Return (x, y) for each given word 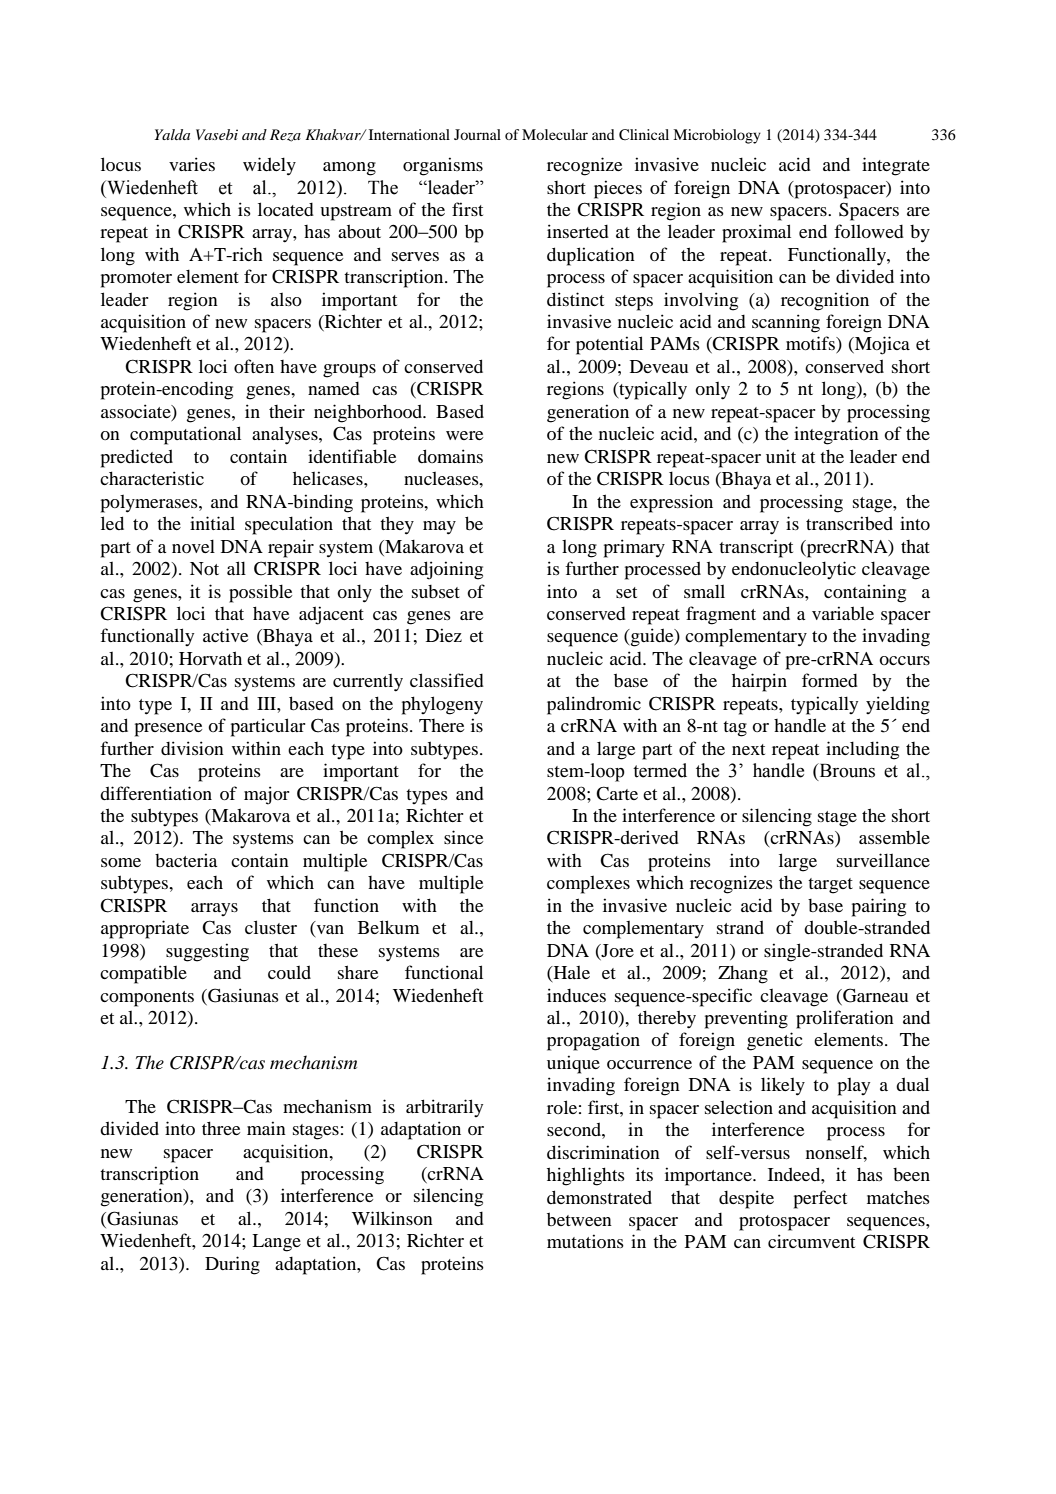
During (232, 1265)
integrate (896, 166)
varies (192, 164)
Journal (477, 134)
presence (168, 730)
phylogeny (442, 705)
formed (830, 680)
